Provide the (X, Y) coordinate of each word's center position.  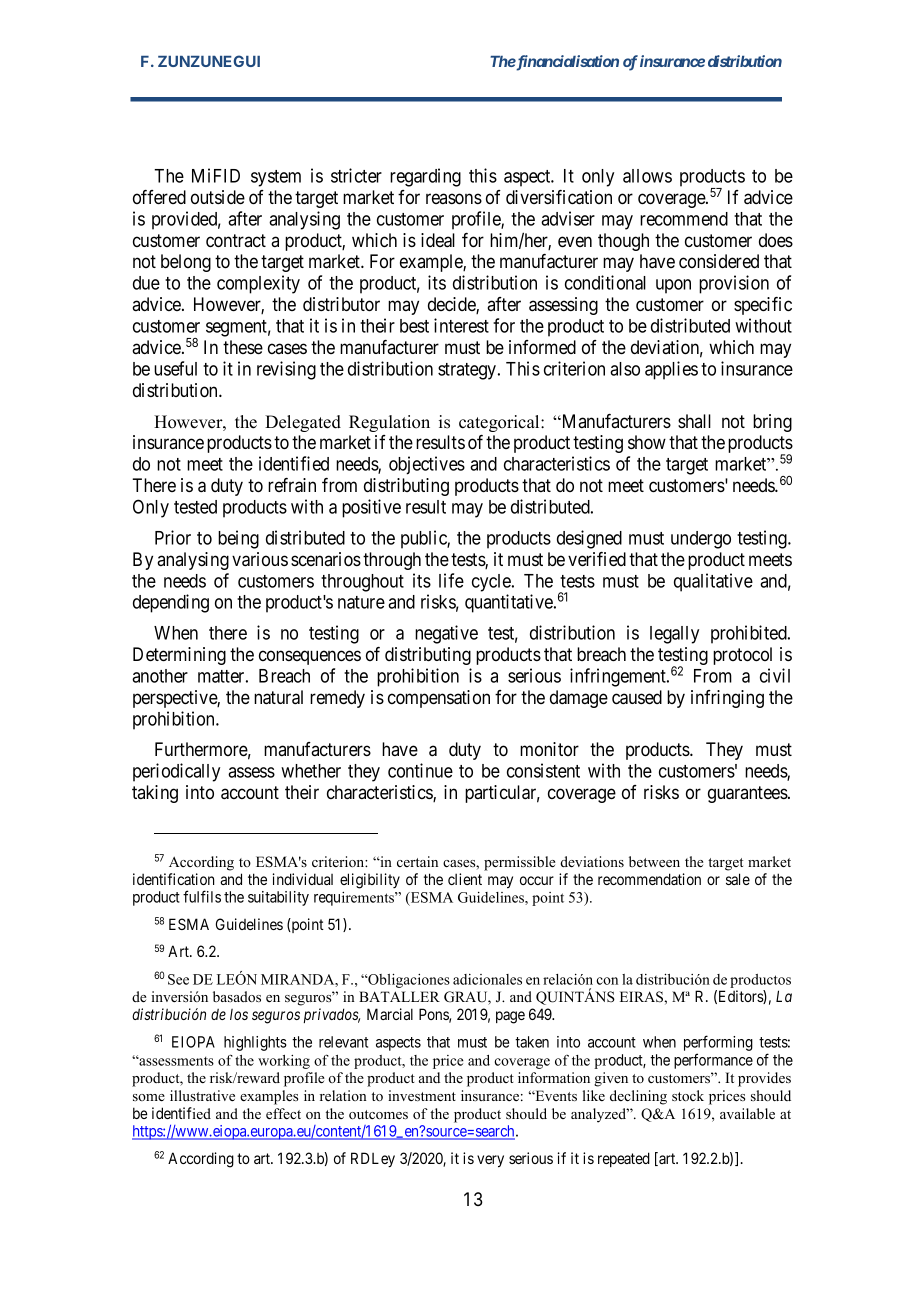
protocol (742, 656)
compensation (439, 699)
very (490, 1161)
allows (647, 176)
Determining (179, 656)
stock (688, 1095)
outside (218, 197)
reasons (454, 199)
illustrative (202, 1095)
